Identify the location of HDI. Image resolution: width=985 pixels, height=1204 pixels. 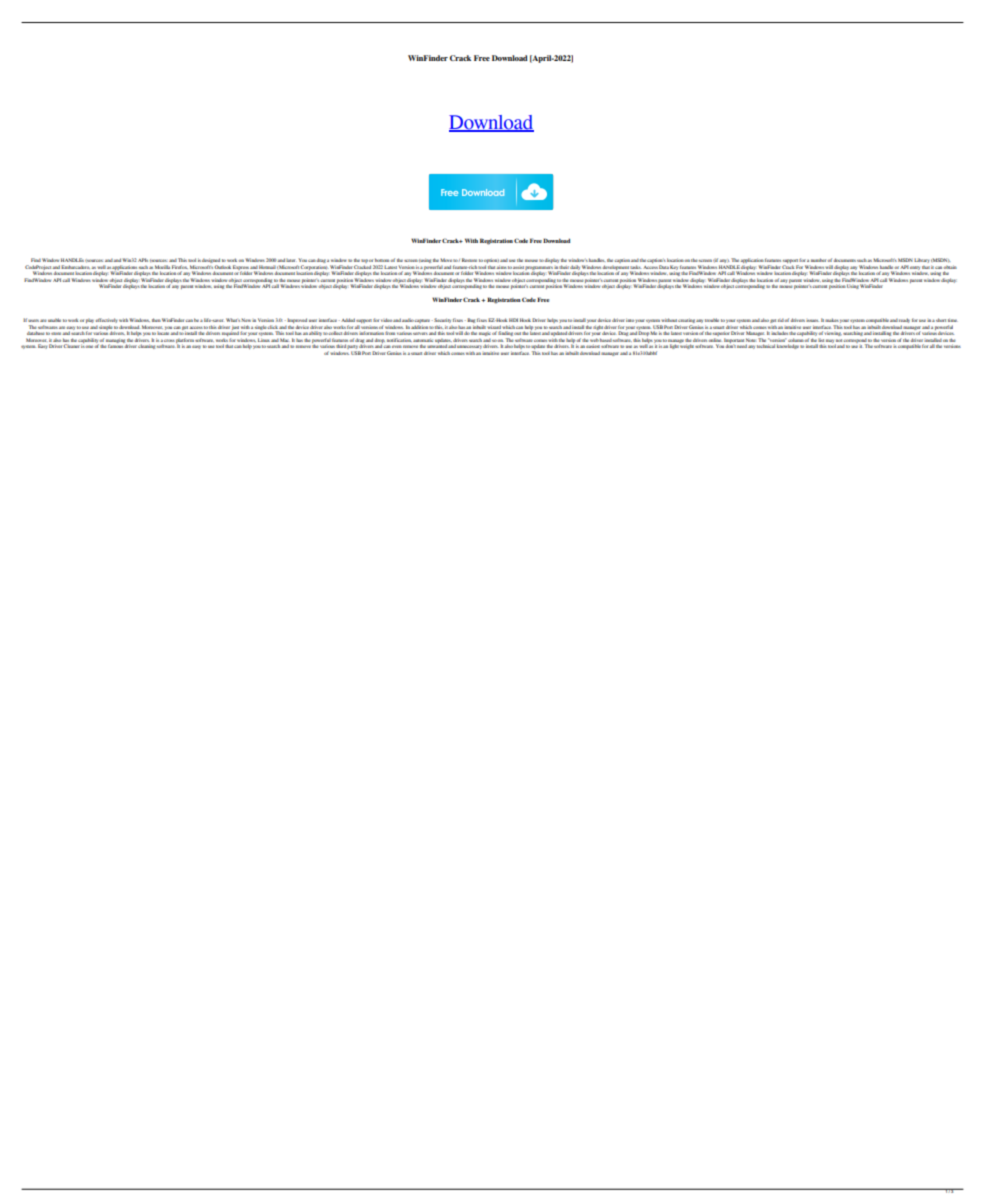
(513, 320).
